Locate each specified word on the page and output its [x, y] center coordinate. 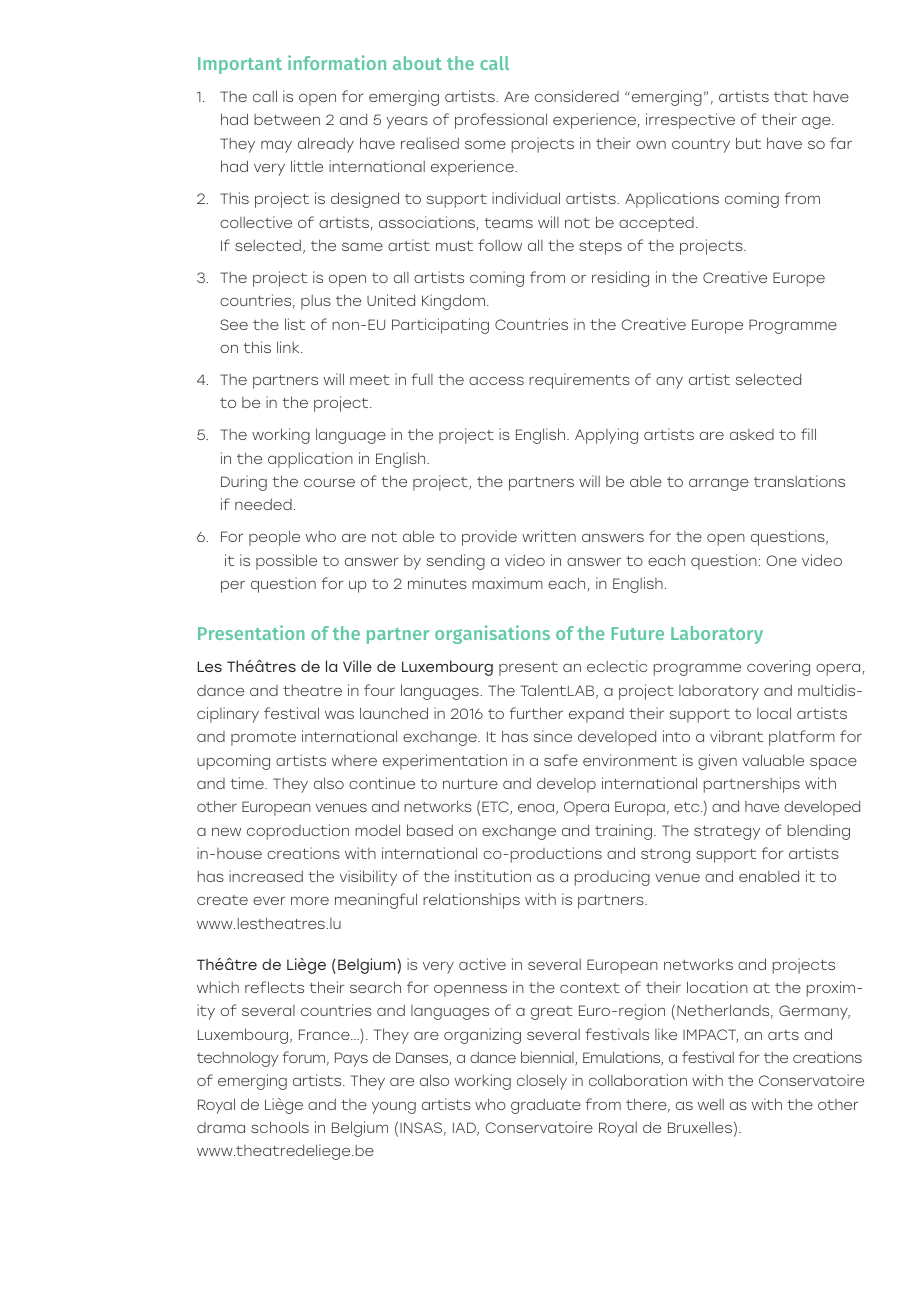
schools [280, 1127]
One [781, 560]
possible [286, 562]
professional [501, 121]
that [791, 96]
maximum [507, 583]
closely [542, 1082]
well [711, 1104]
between [287, 119]
